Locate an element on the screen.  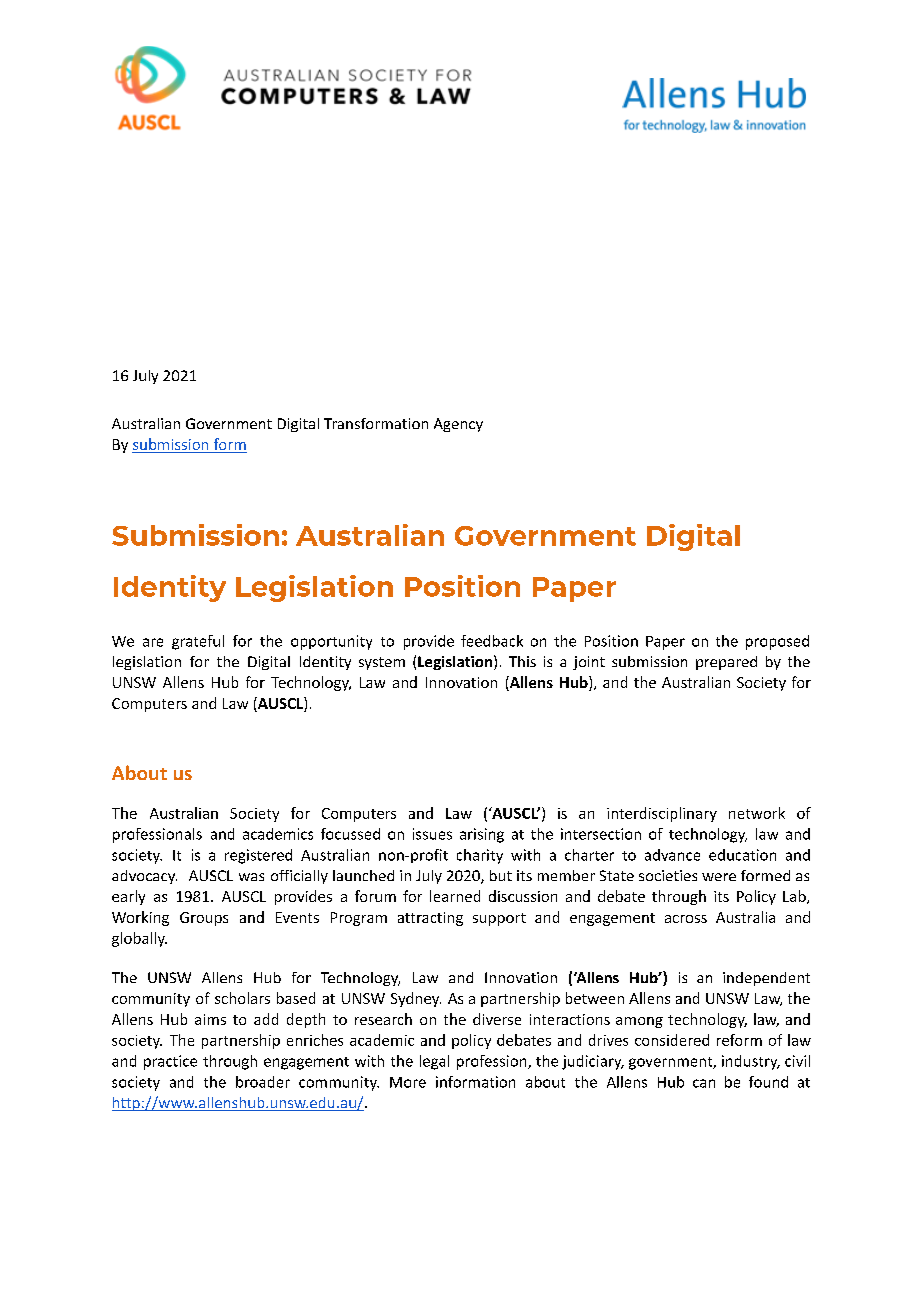
charity is located at coordinates (480, 856).
